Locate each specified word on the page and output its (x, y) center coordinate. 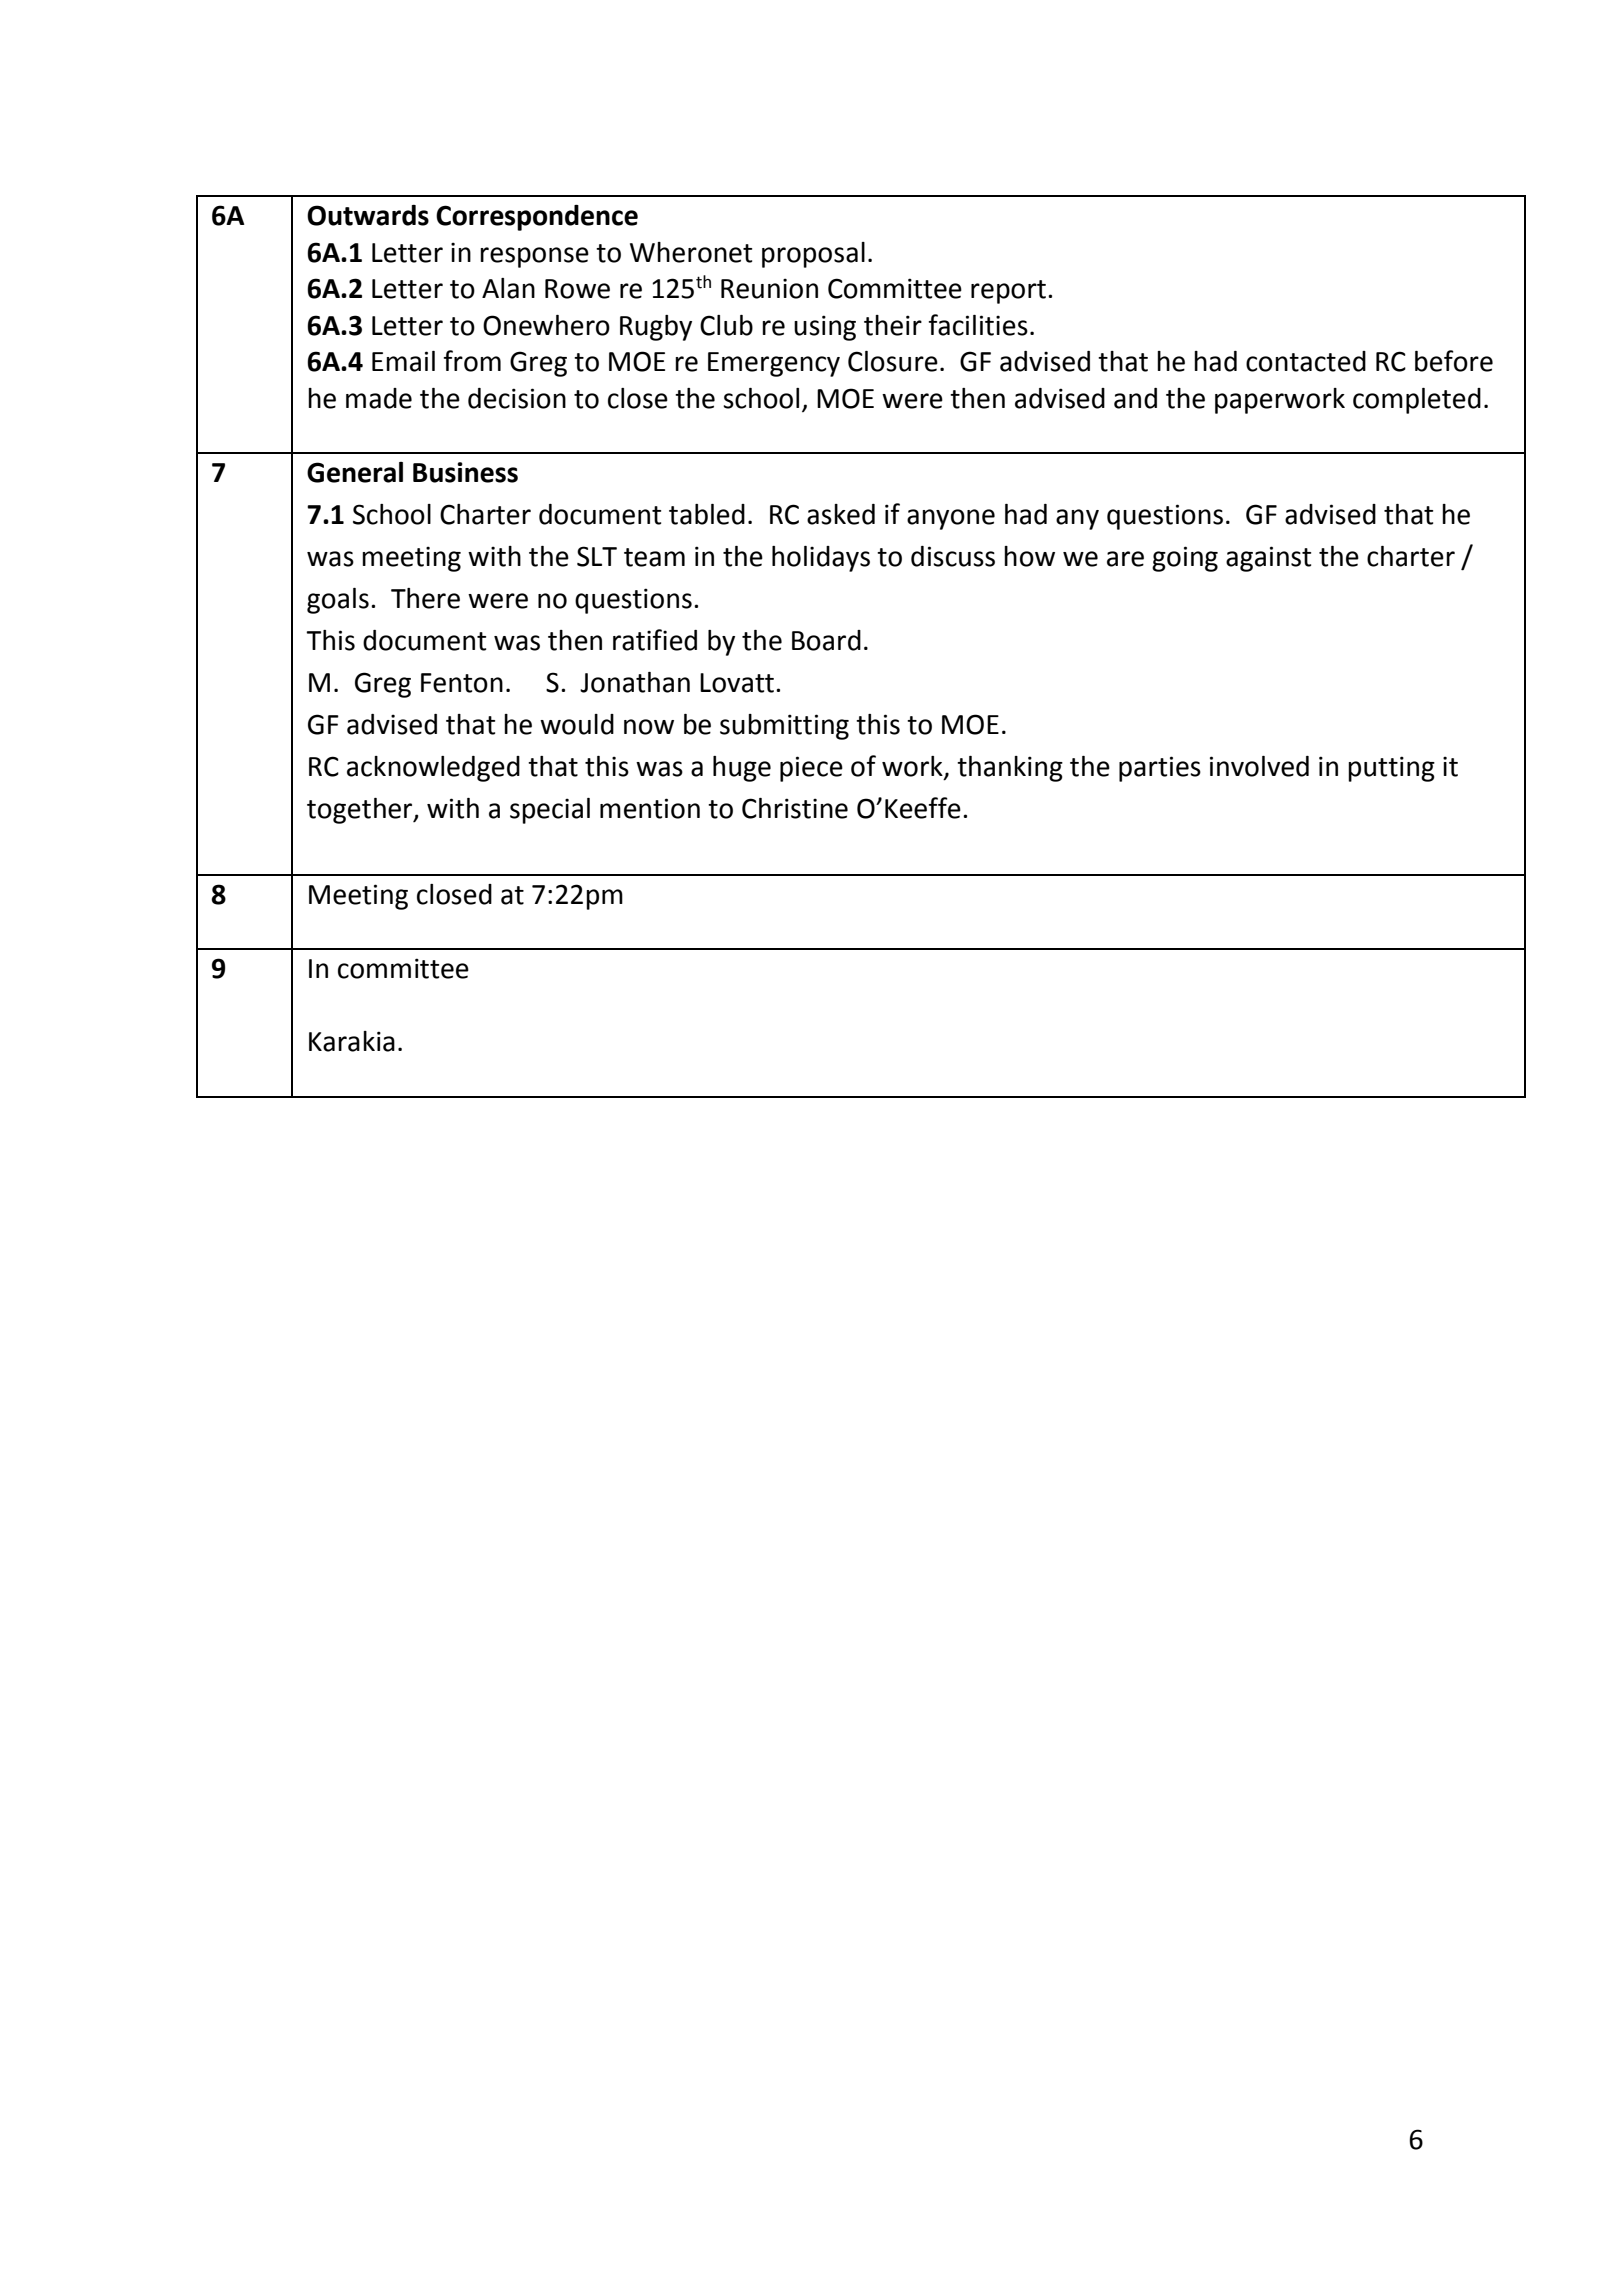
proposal (813, 255)
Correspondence (537, 218)
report (1008, 292)
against (1268, 559)
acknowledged (433, 769)
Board (826, 640)
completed (1417, 401)
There (425, 598)
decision (517, 398)
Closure (893, 361)
